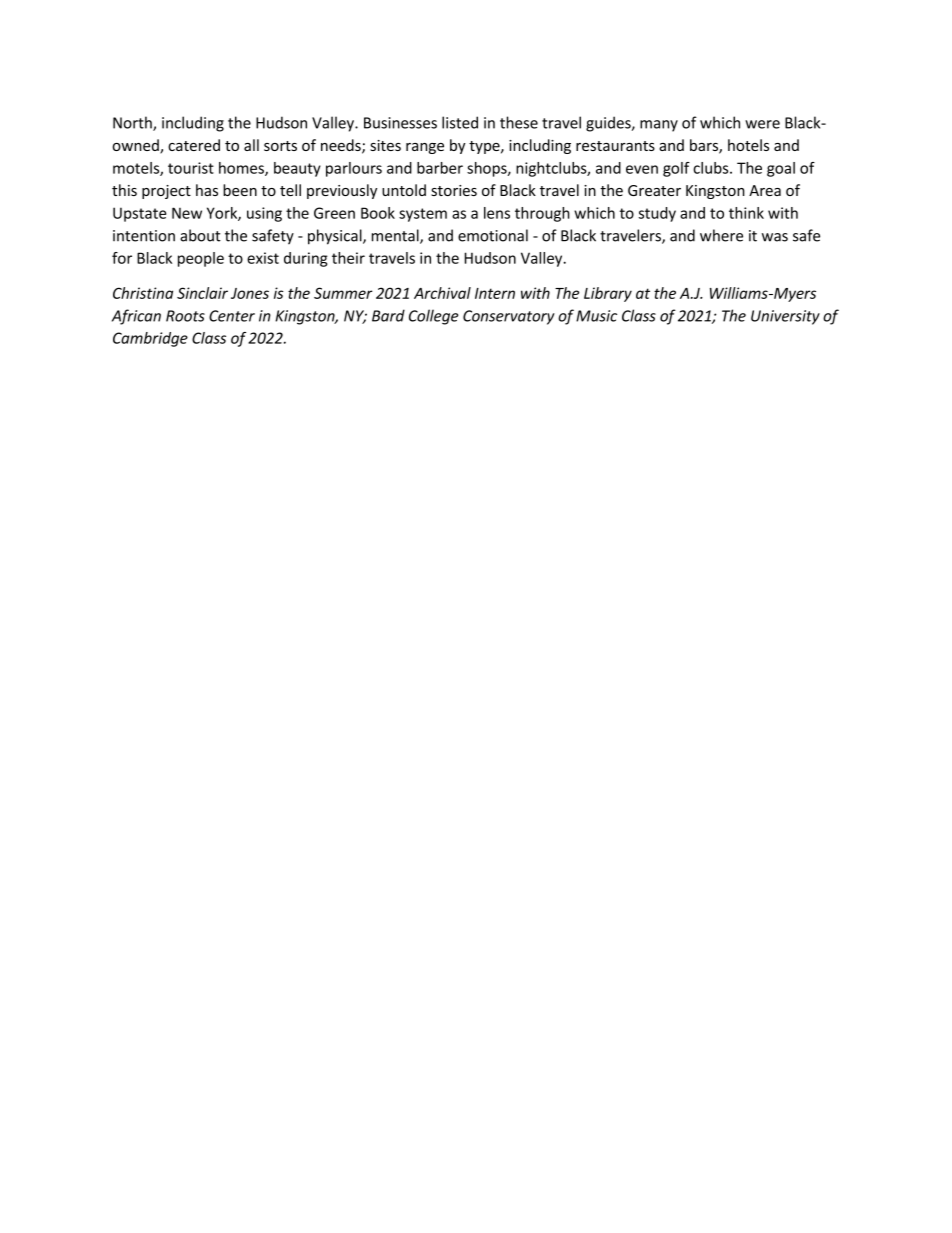 This screenshot has width=952, height=1233. Describe the element at coordinates (202, 293) in the screenshot. I see `Sinclair` at that location.
